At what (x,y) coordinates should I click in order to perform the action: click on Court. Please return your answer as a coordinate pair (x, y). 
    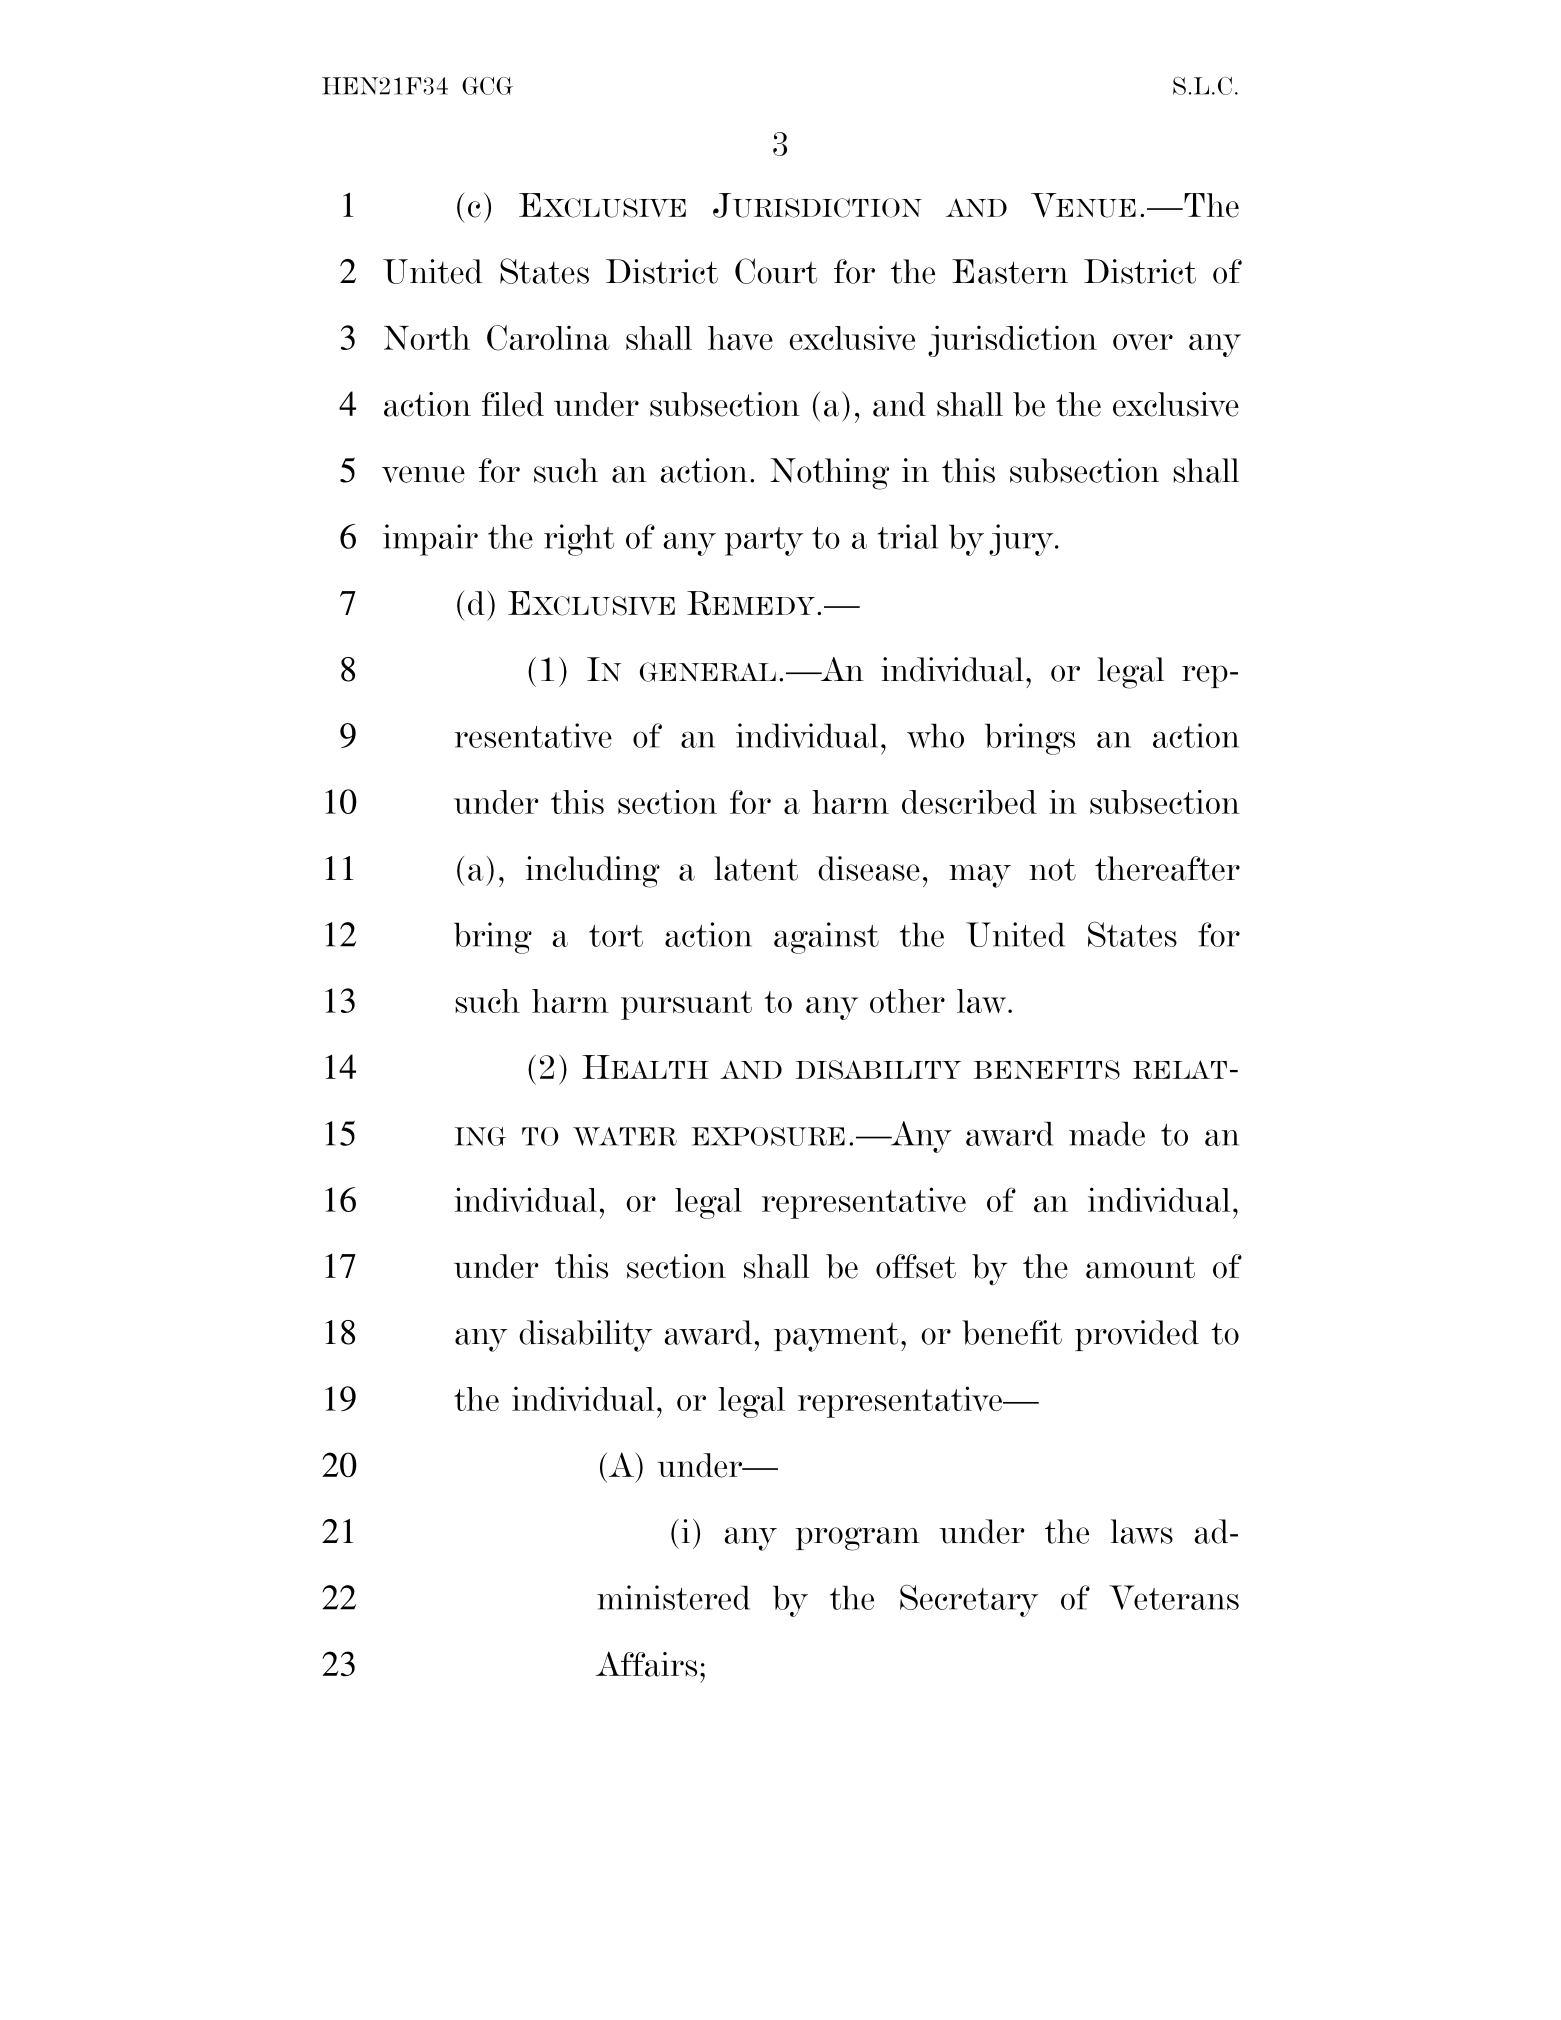
    Looking at the image, I should click on (776, 271).
